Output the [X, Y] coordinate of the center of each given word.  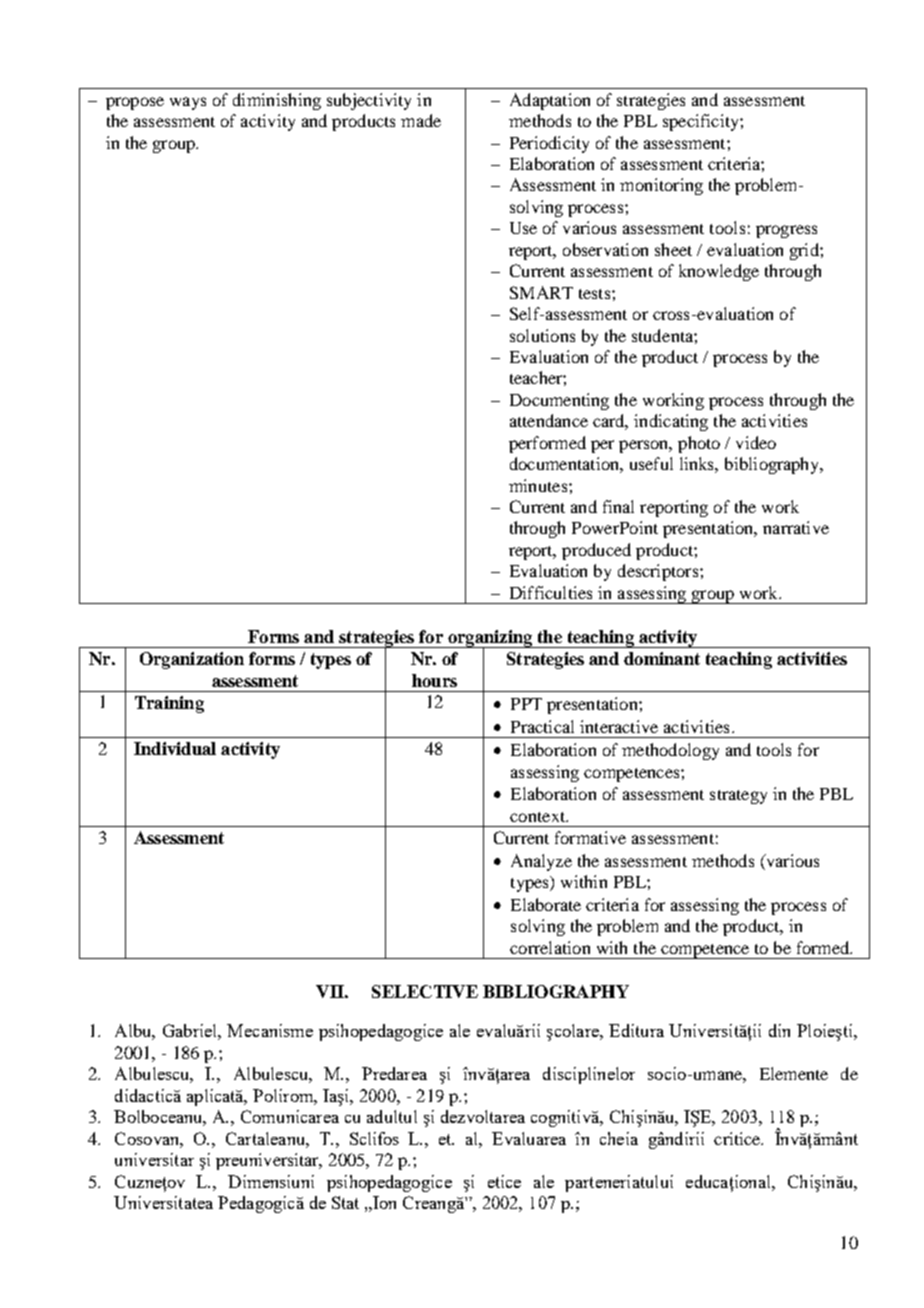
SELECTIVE [425, 991]
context [539, 817]
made [421, 120]
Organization [192, 660]
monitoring [661, 186]
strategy [738, 797]
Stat [345, 1202]
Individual [175, 748]
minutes [538, 485]
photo [699, 444]
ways [188, 103]
